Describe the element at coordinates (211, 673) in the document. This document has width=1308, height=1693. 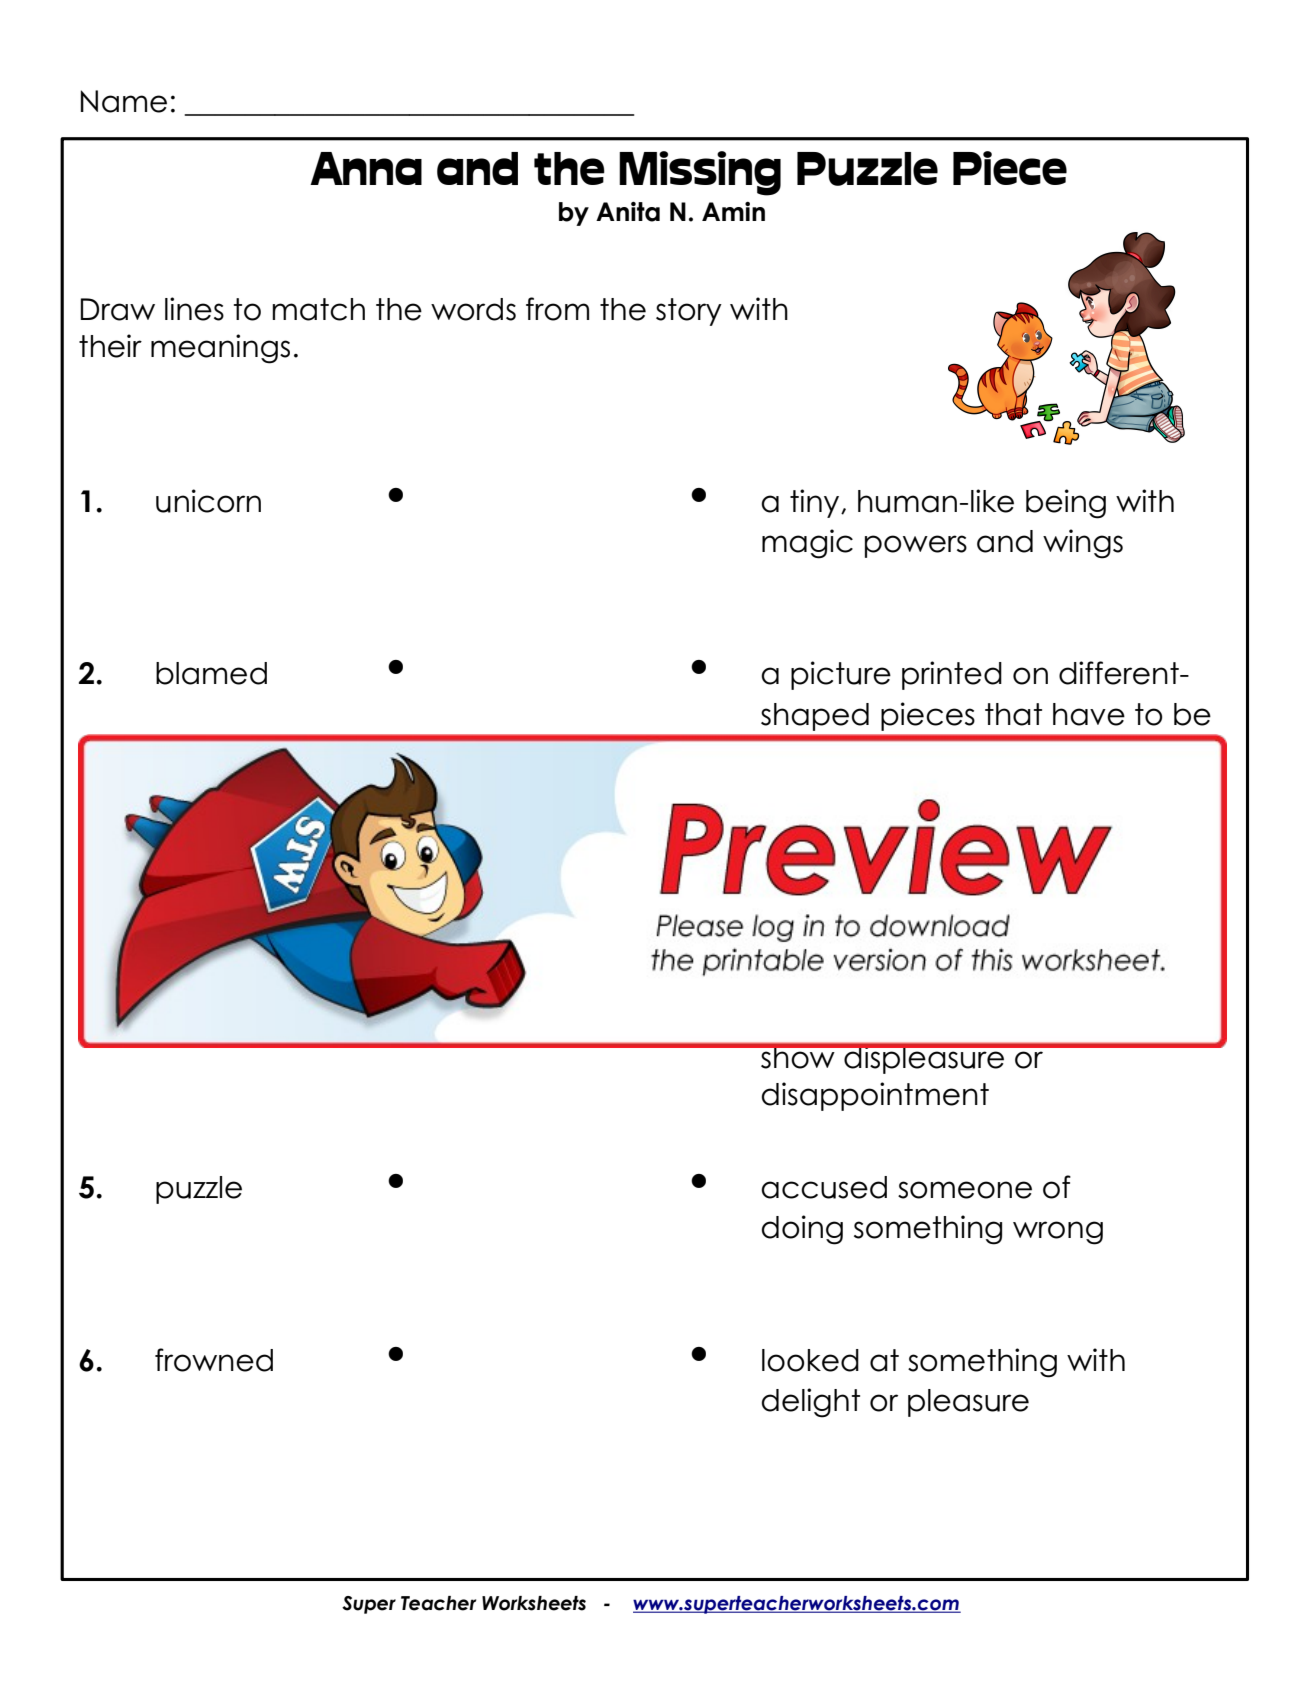
I see `blamed` at that location.
